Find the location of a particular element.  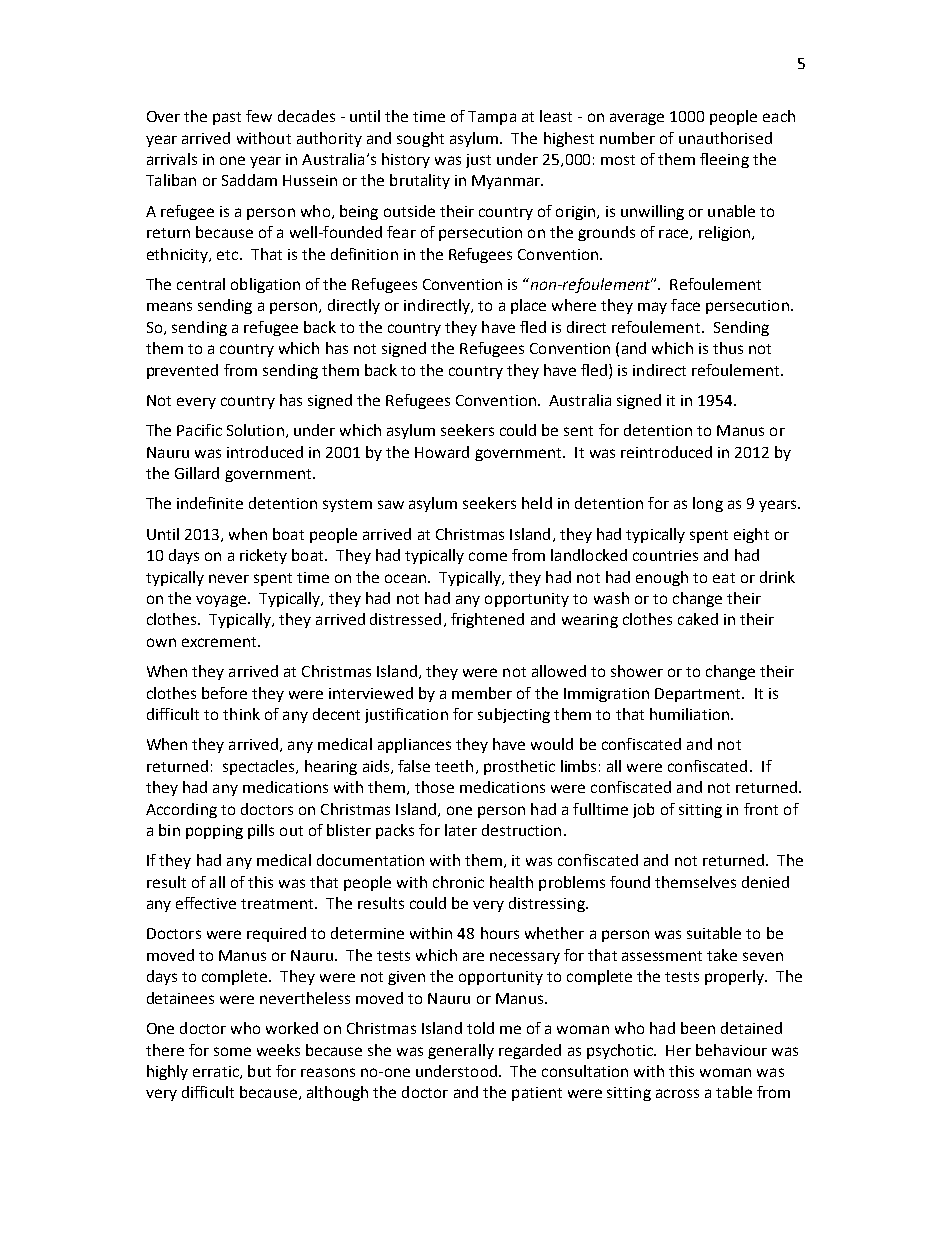

generally is located at coordinates (461, 1051).
